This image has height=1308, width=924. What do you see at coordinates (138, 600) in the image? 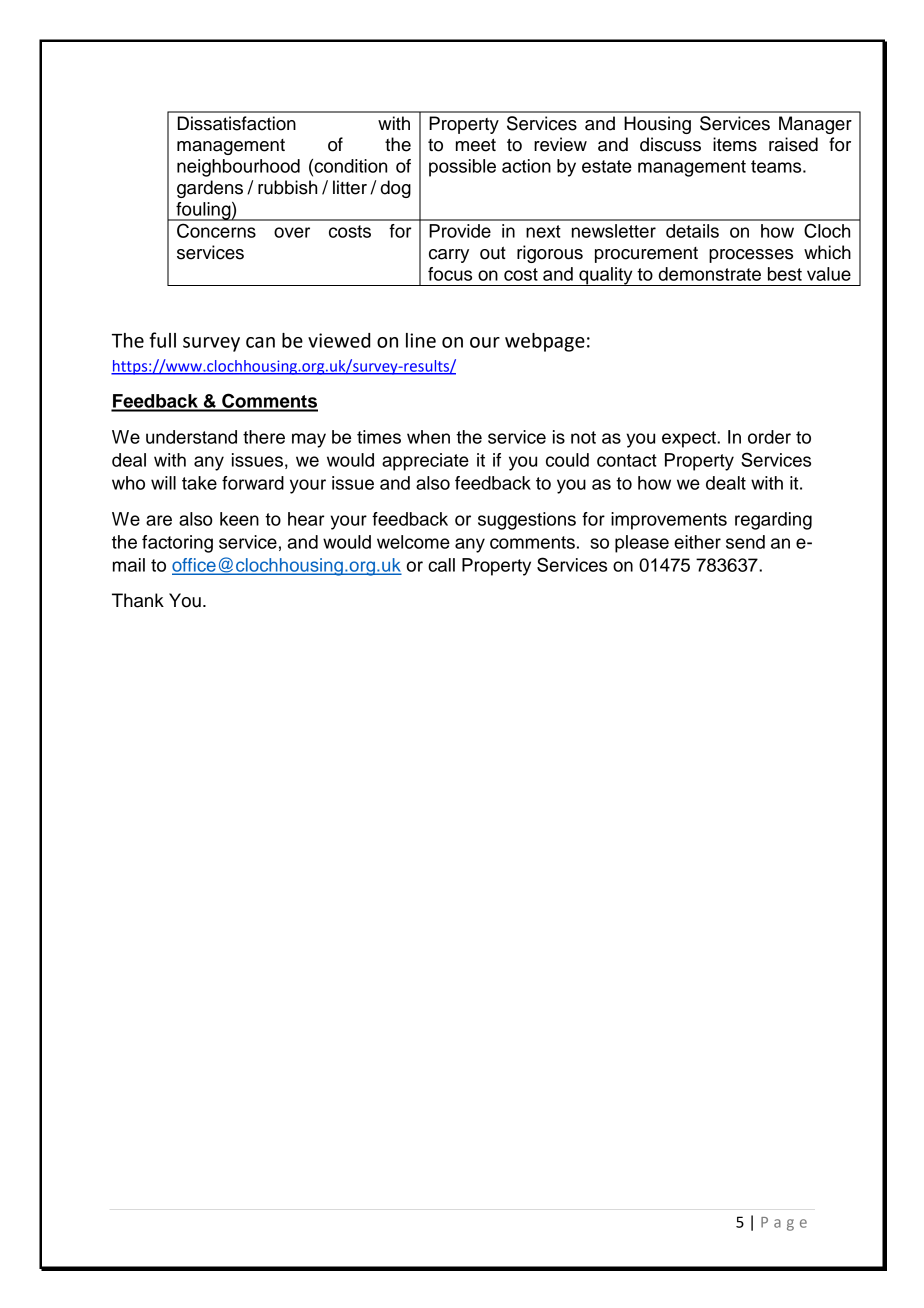
I see `Thank` at bounding box center [138, 600].
